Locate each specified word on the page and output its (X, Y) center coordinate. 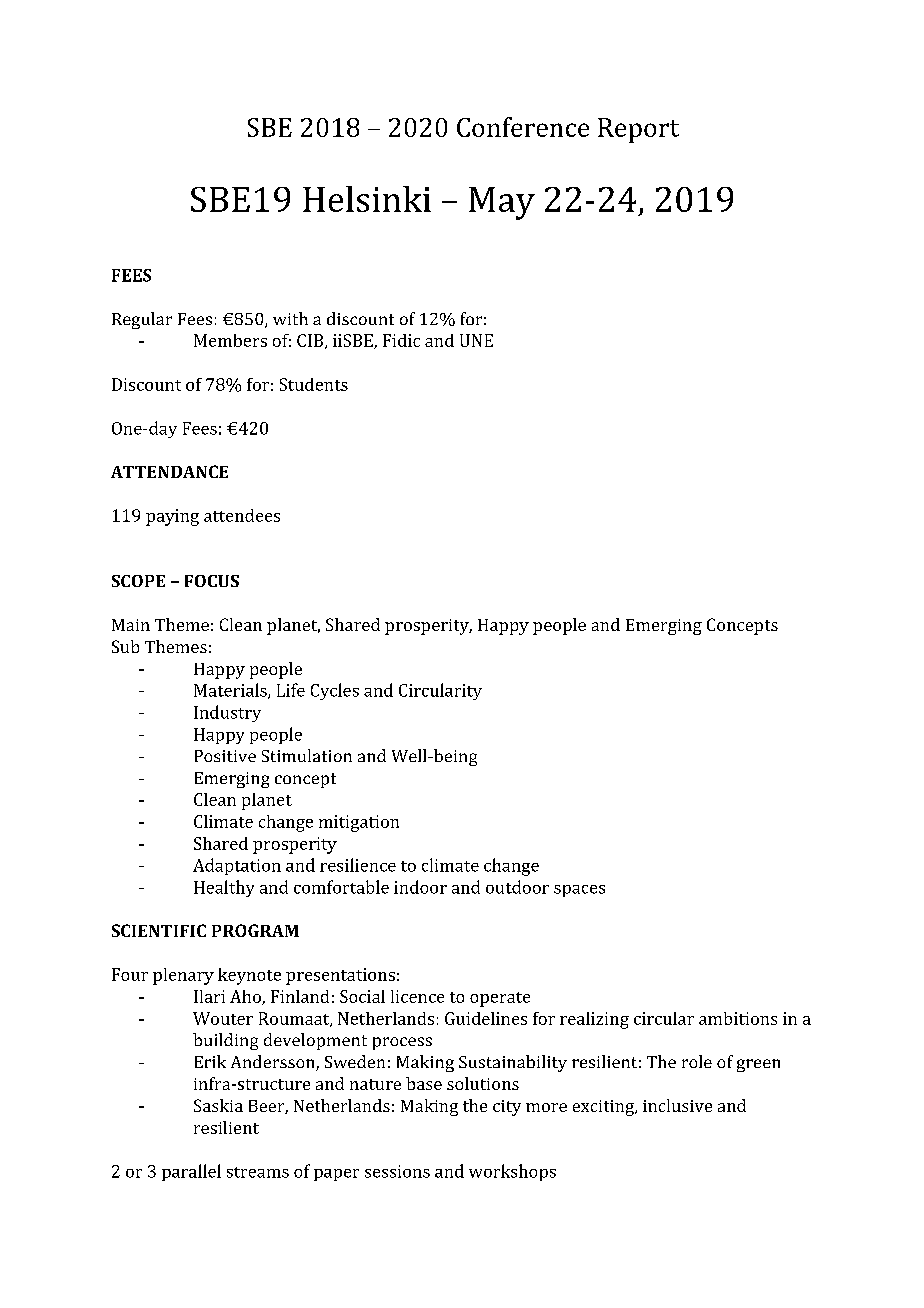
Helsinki (367, 199)
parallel (191, 1172)
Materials (231, 691)
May (502, 203)
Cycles (335, 691)
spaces (579, 891)
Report (638, 130)
